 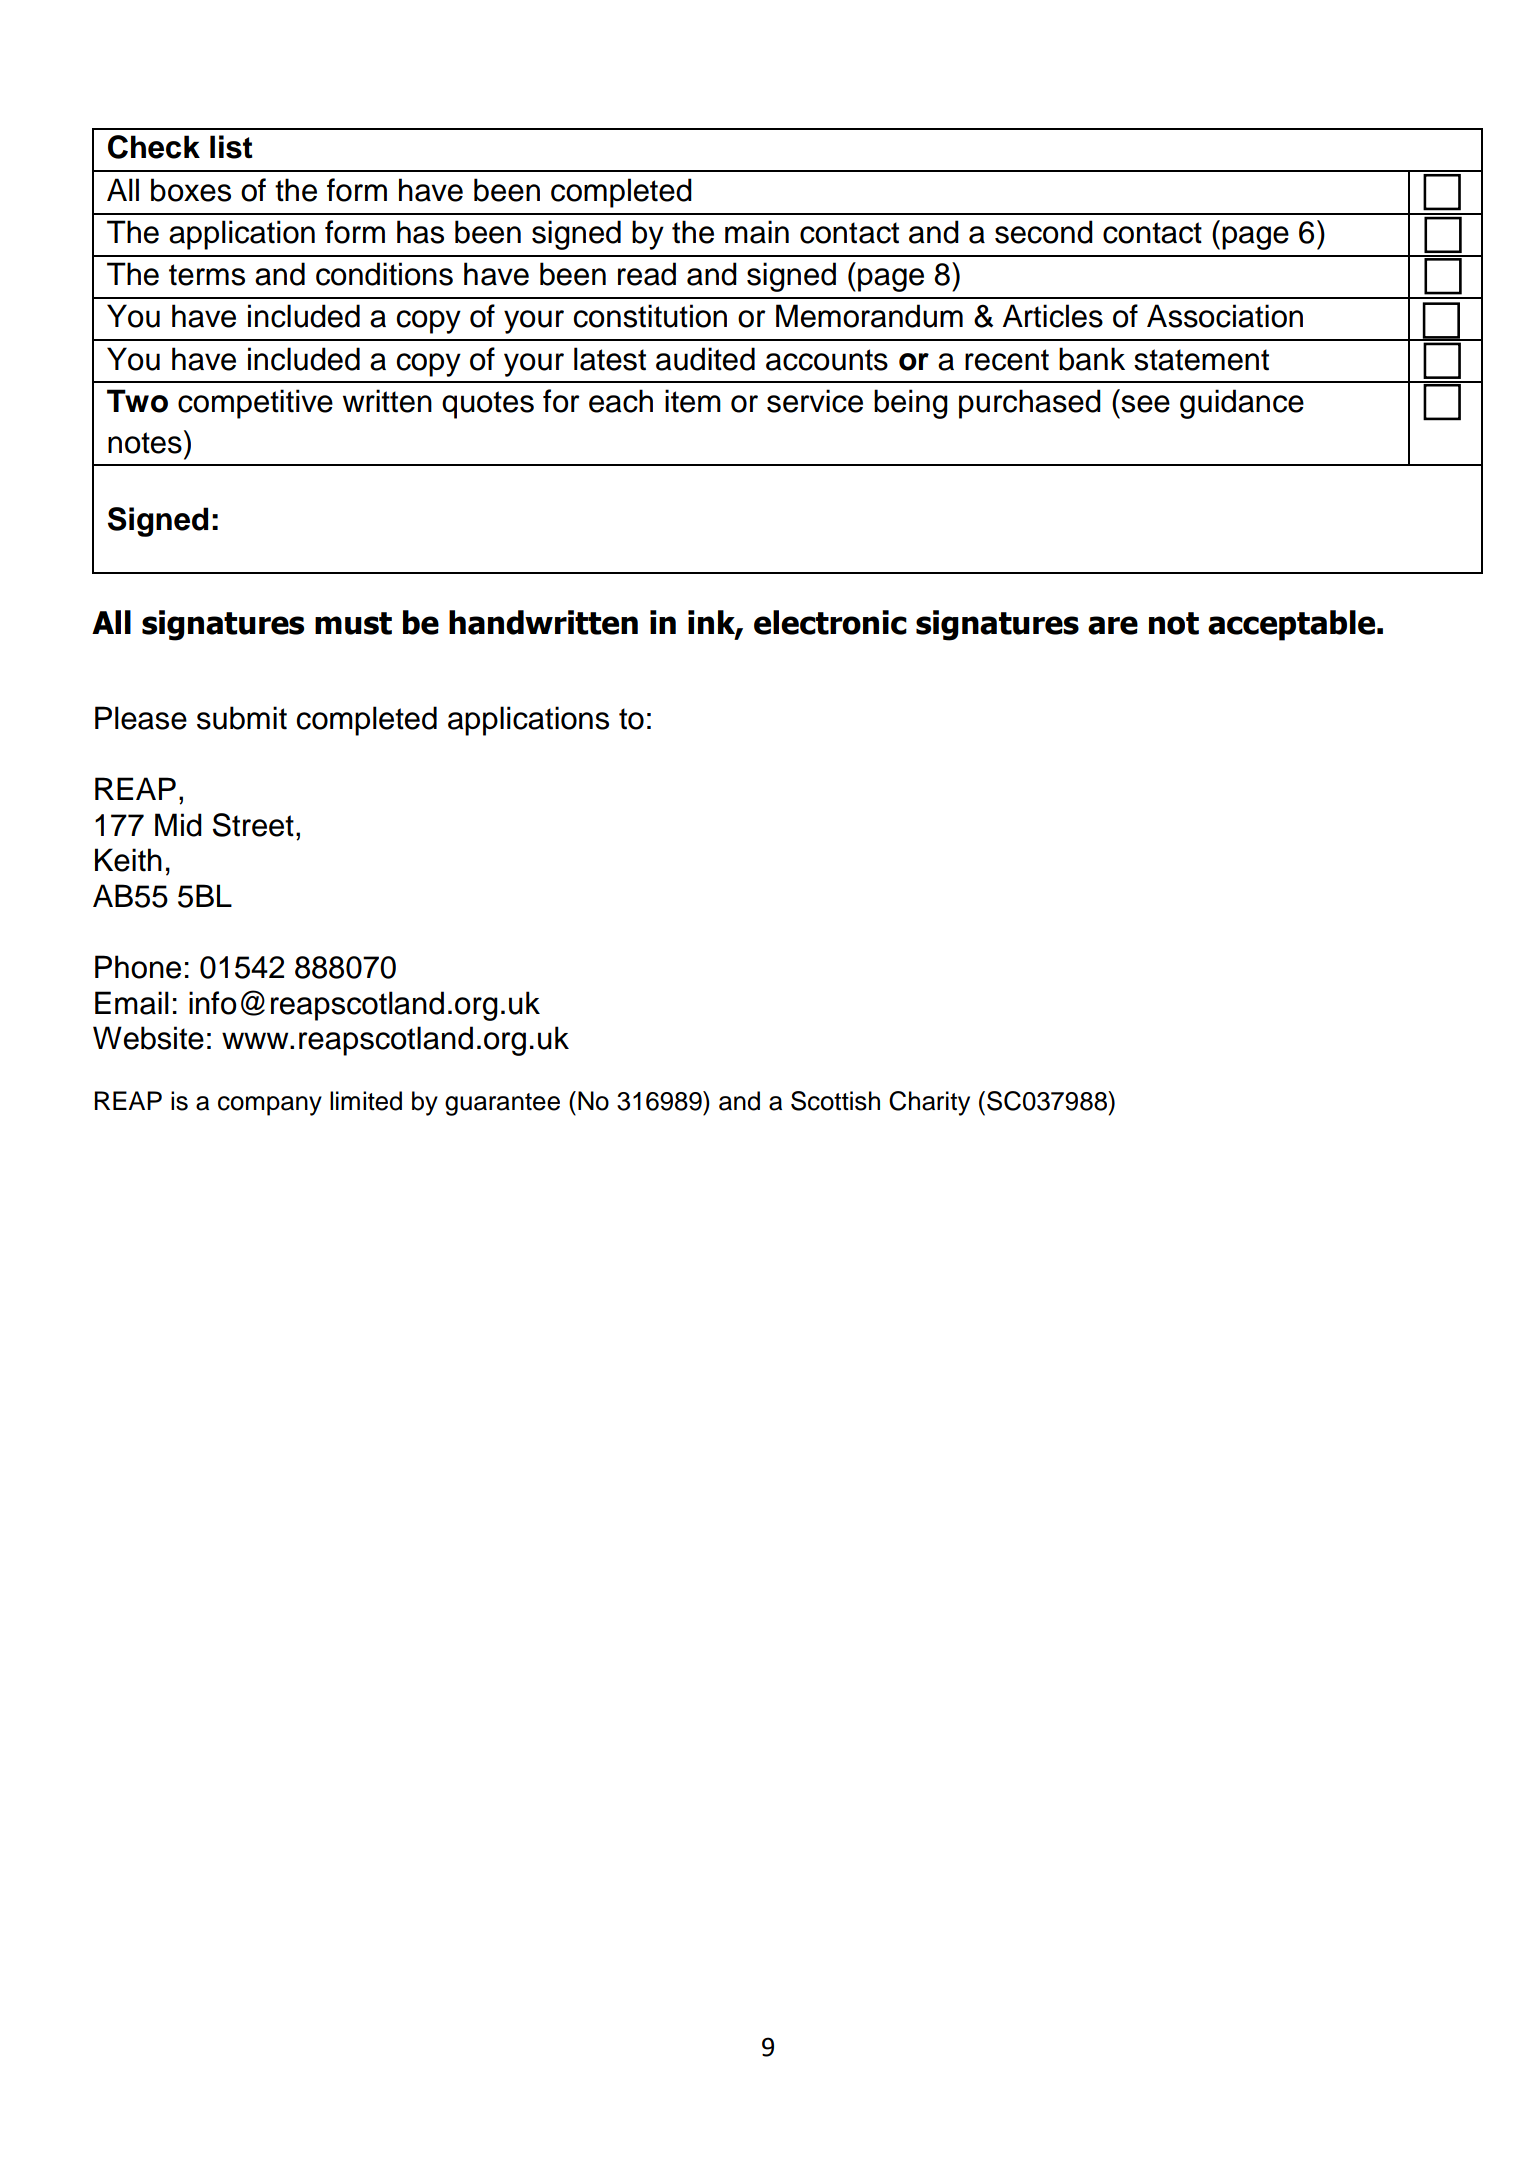 I want to click on main, so click(x=757, y=232).
